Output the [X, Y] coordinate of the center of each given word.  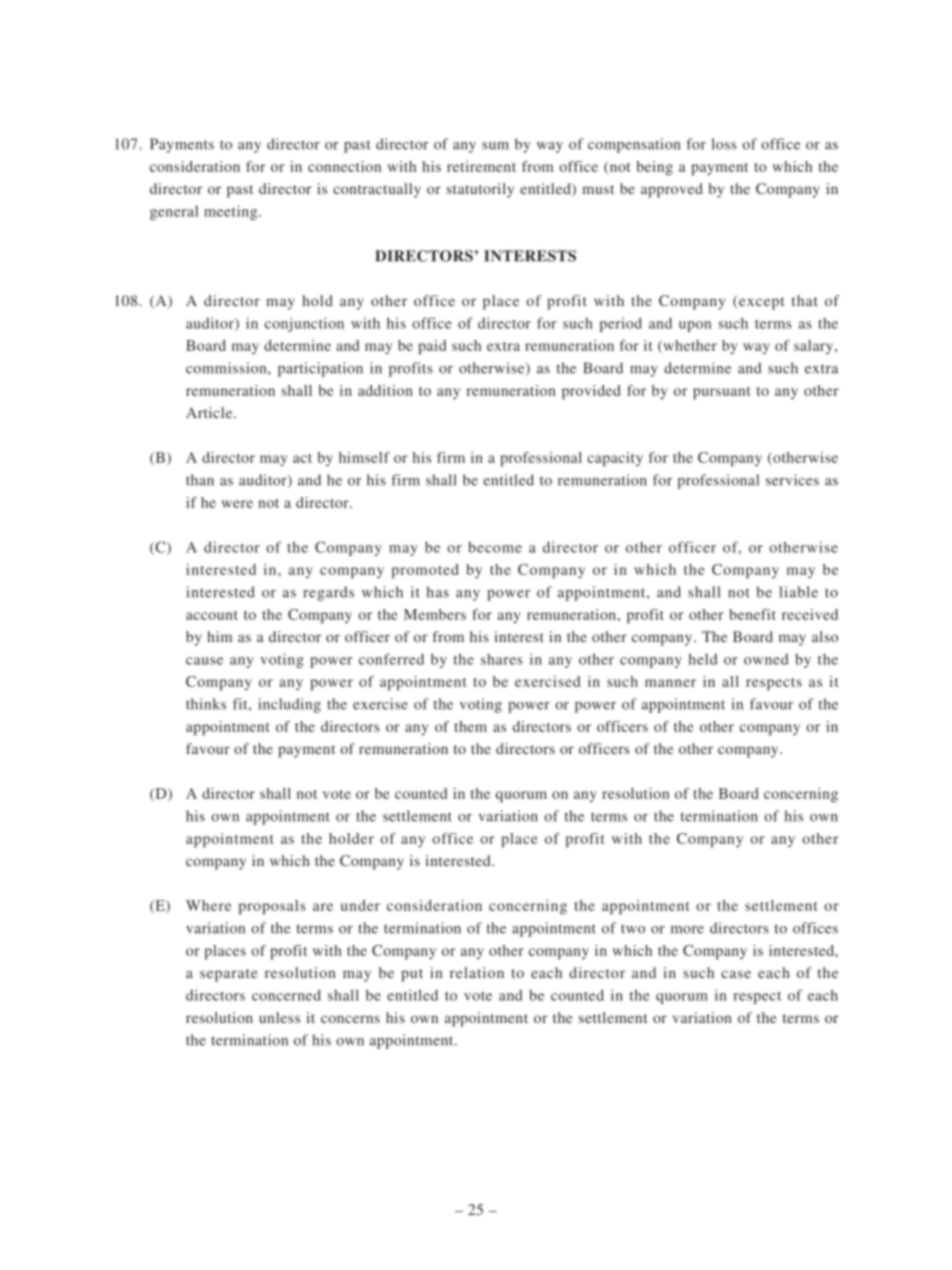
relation [477, 972]
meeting [232, 212]
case [736, 974]
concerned [286, 995]
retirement [481, 166]
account [212, 615]
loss [724, 144]
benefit [752, 614]
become [495, 547]
